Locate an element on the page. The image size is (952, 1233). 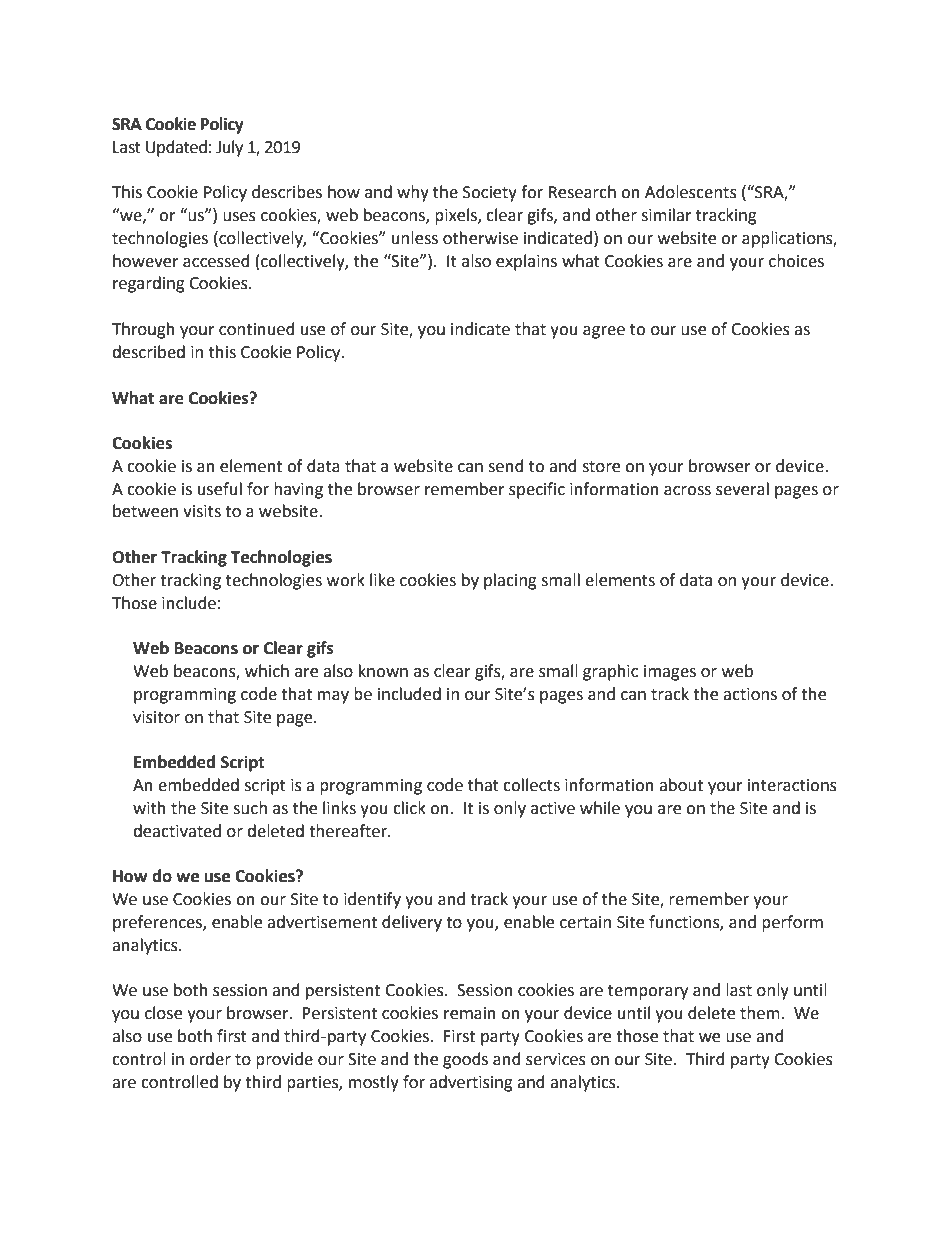
Society is located at coordinates (490, 194).
